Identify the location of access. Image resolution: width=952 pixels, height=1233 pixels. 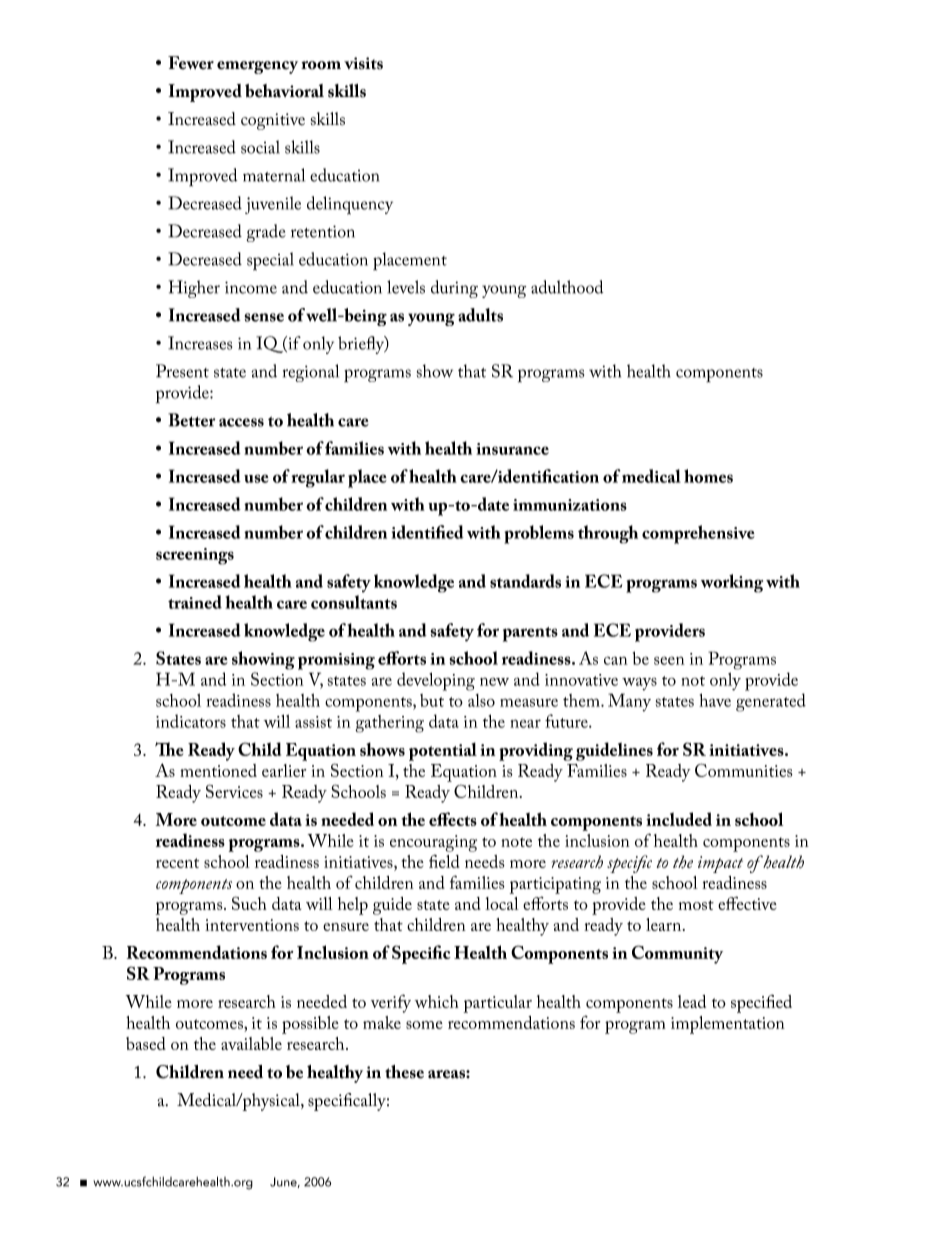
(241, 422).
